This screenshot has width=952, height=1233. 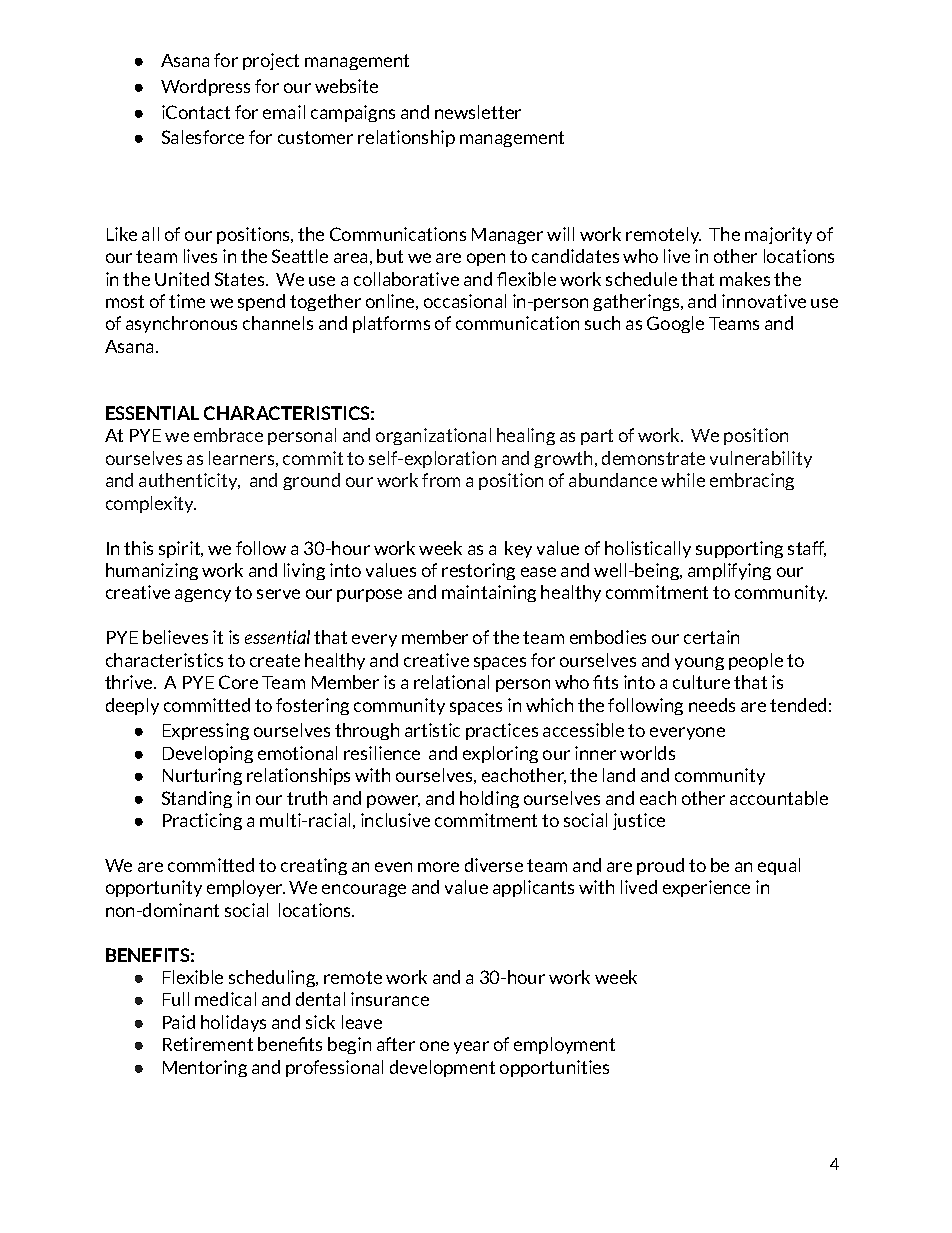 I want to click on spirit, so click(x=181, y=549).
